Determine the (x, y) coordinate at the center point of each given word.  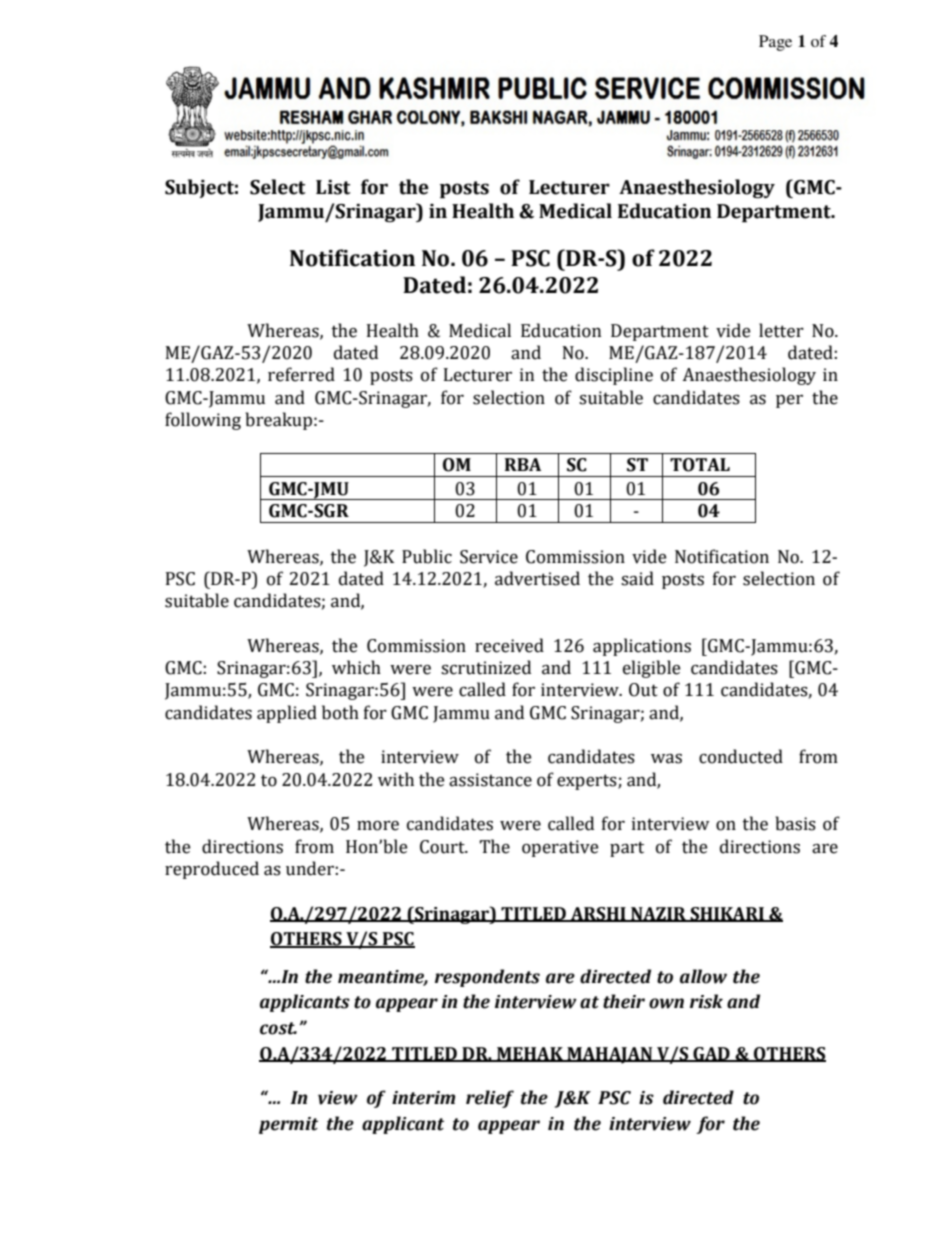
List (333, 187)
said (637, 578)
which (356, 667)
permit (288, 1125)
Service (489, 557)
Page (775, 43)
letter (781, 330)
